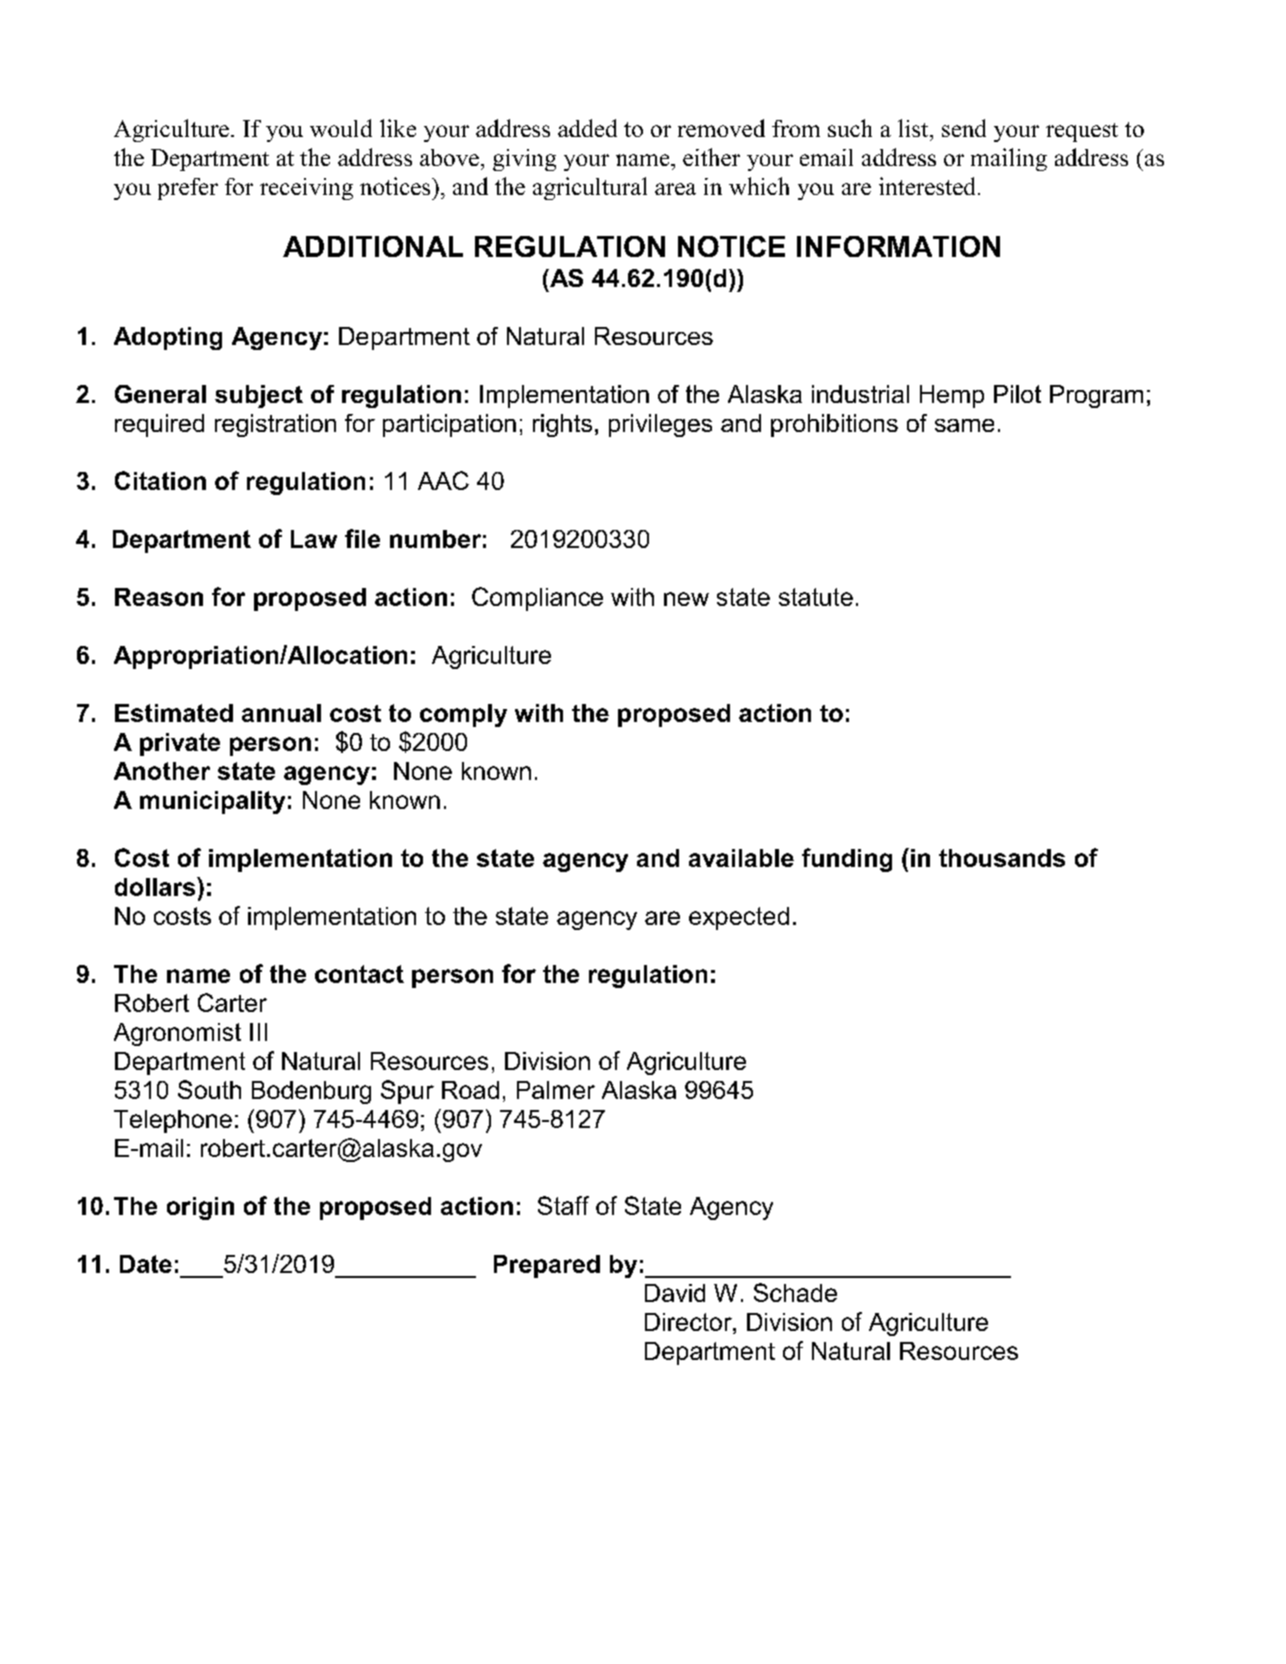  What do you see at coordinates (200, 1208) in the screenshot?
I see `origin` at bounding box center [200, 1208].
